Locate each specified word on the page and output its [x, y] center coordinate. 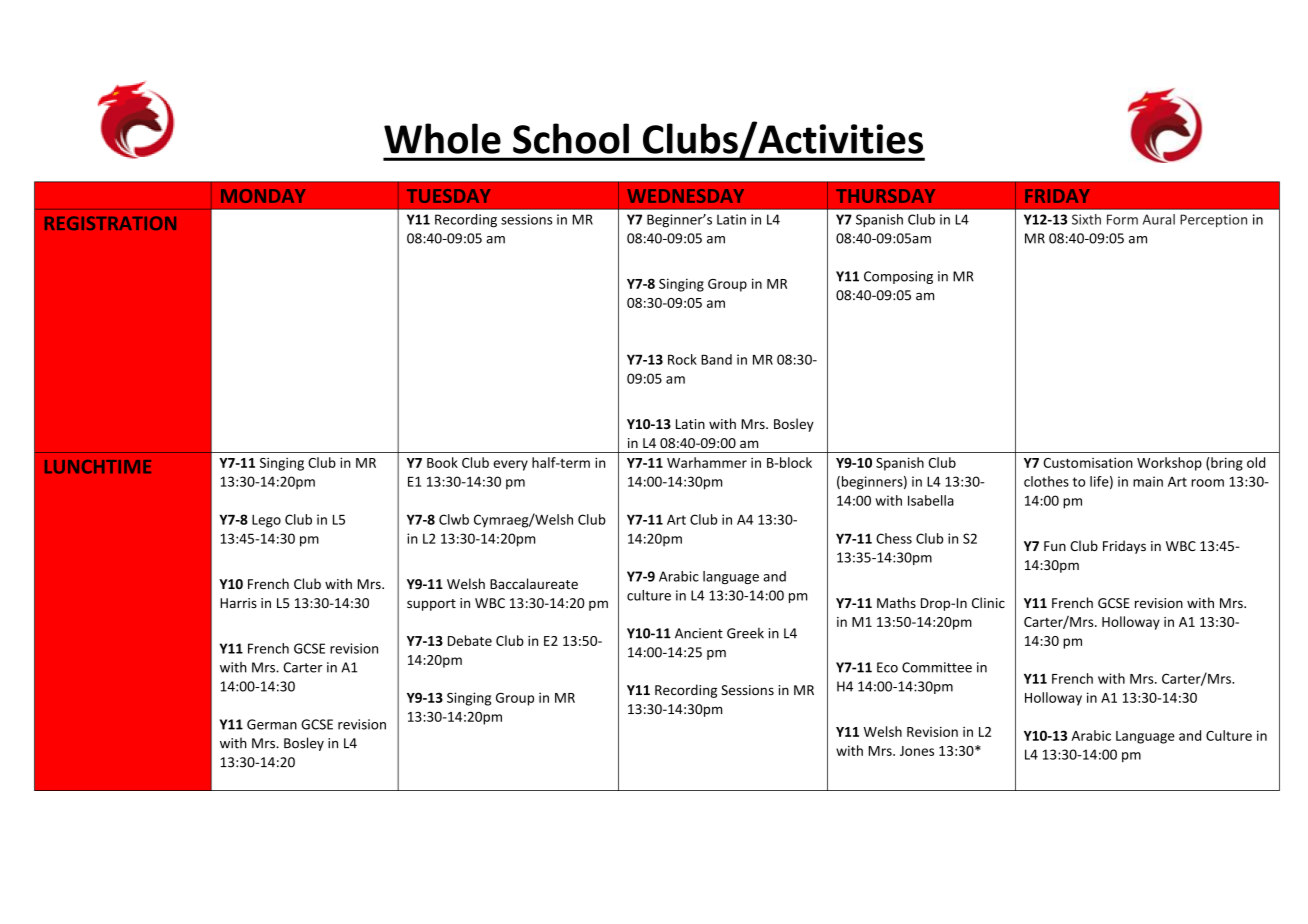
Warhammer [707, 462]
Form [1122, 219]
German [272, 724]
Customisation [1088, 462]
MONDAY [263, 196]
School [571, 138]
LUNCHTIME [98, 467]
